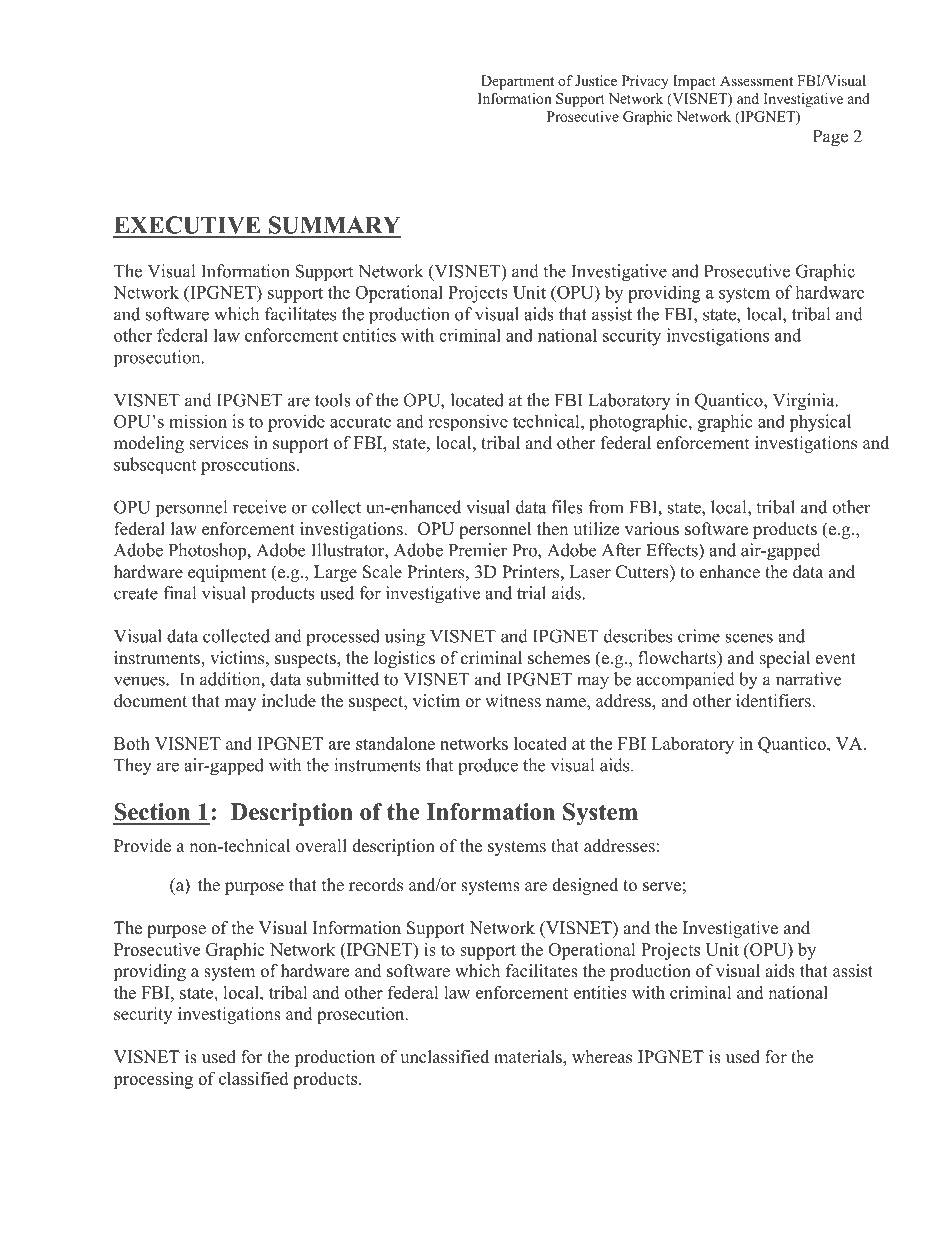 This screenshot has width=952, height=1233. What do you see at coordinates (774, 701) in the screenshot?
I see `identifiers` at bounding box center [774, 701].
